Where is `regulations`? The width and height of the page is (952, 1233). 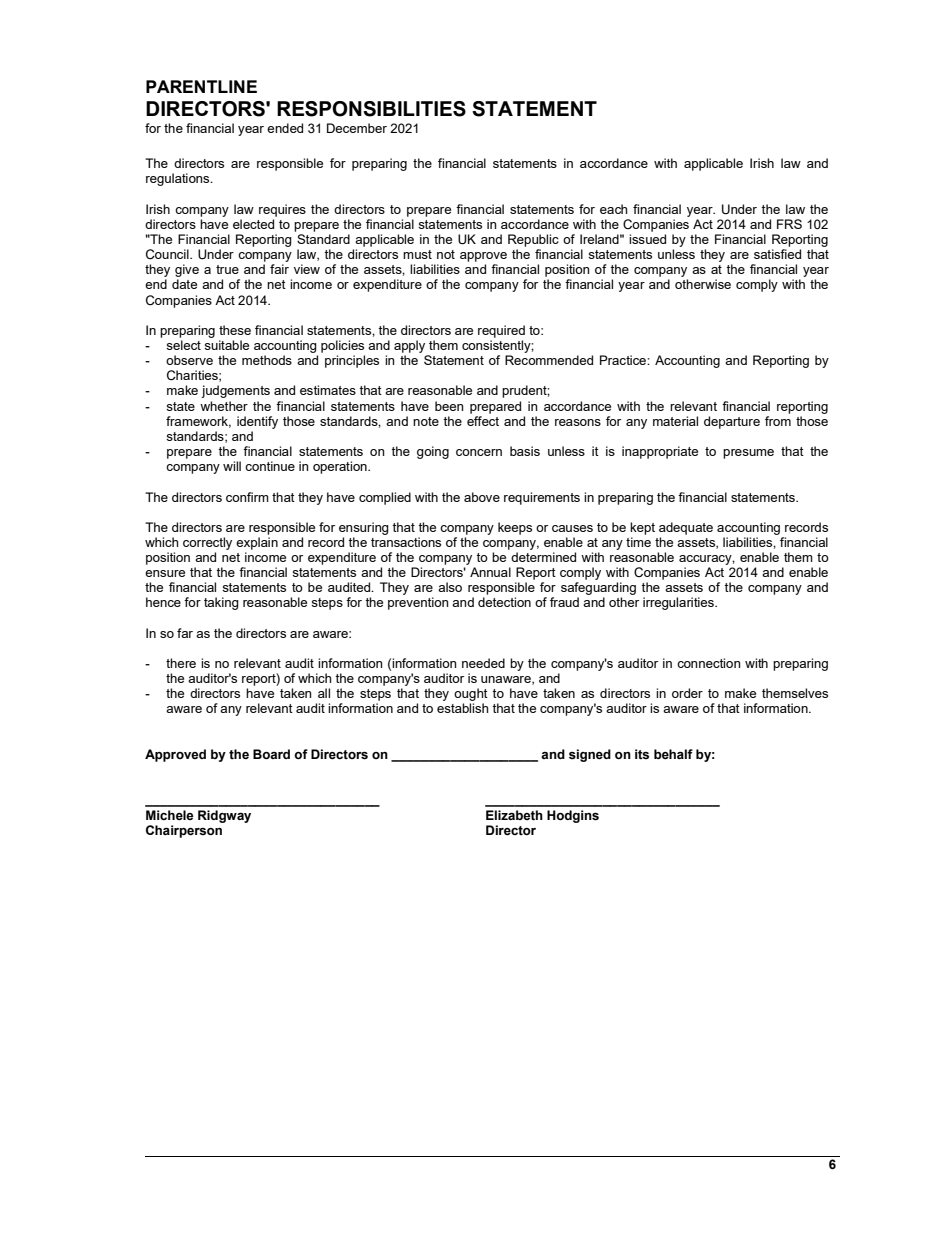
regulations is located at coordinates (179, 179).
